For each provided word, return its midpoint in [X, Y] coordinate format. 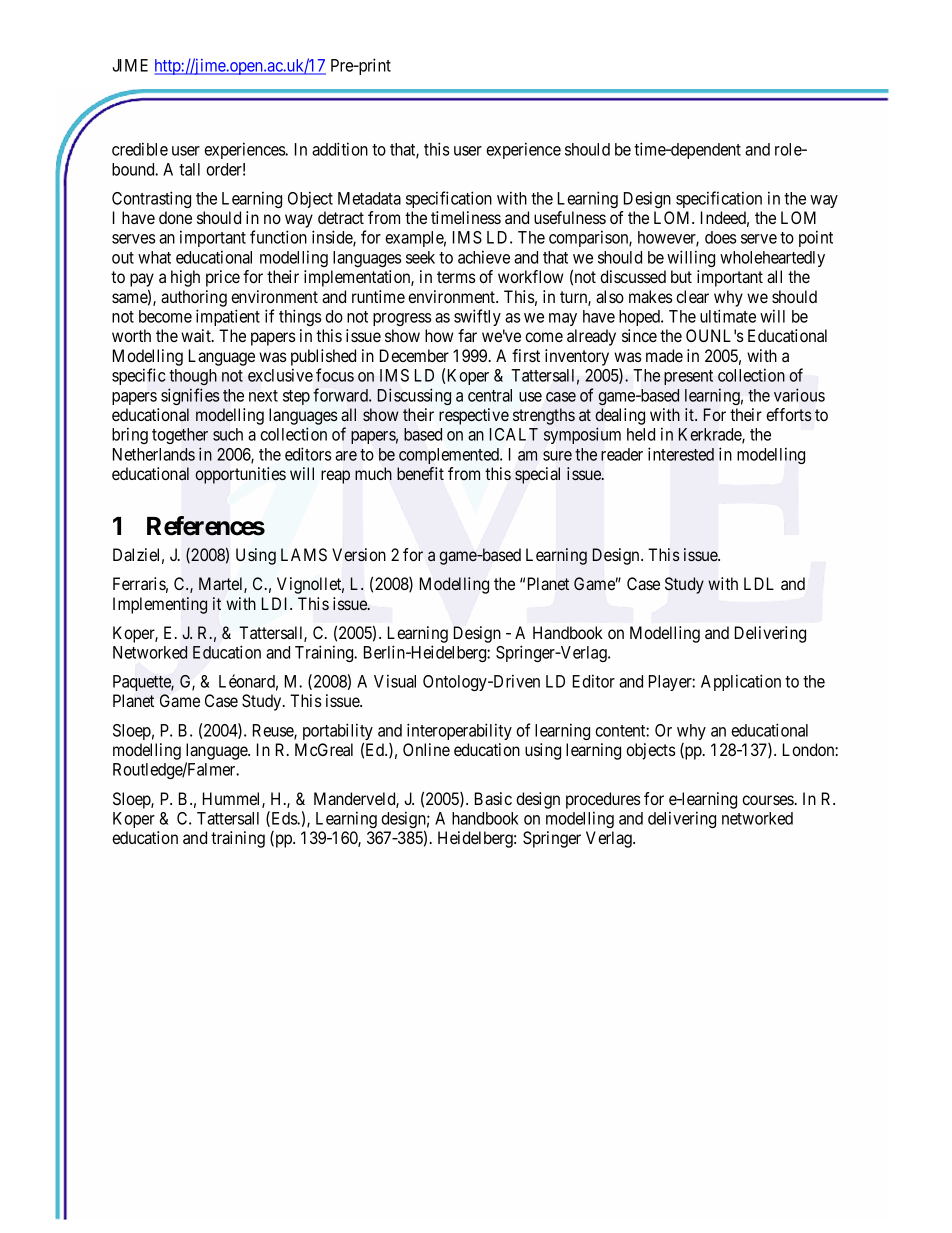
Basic [493, 798]
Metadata [369, 198]
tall [189, 169]
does [720, 237]
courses [768, 800]
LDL [759, 583]
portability [338, 733]
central [490, 395]
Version [359, 555]
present [688, 377]
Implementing [160, 605]
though [193, 377]
